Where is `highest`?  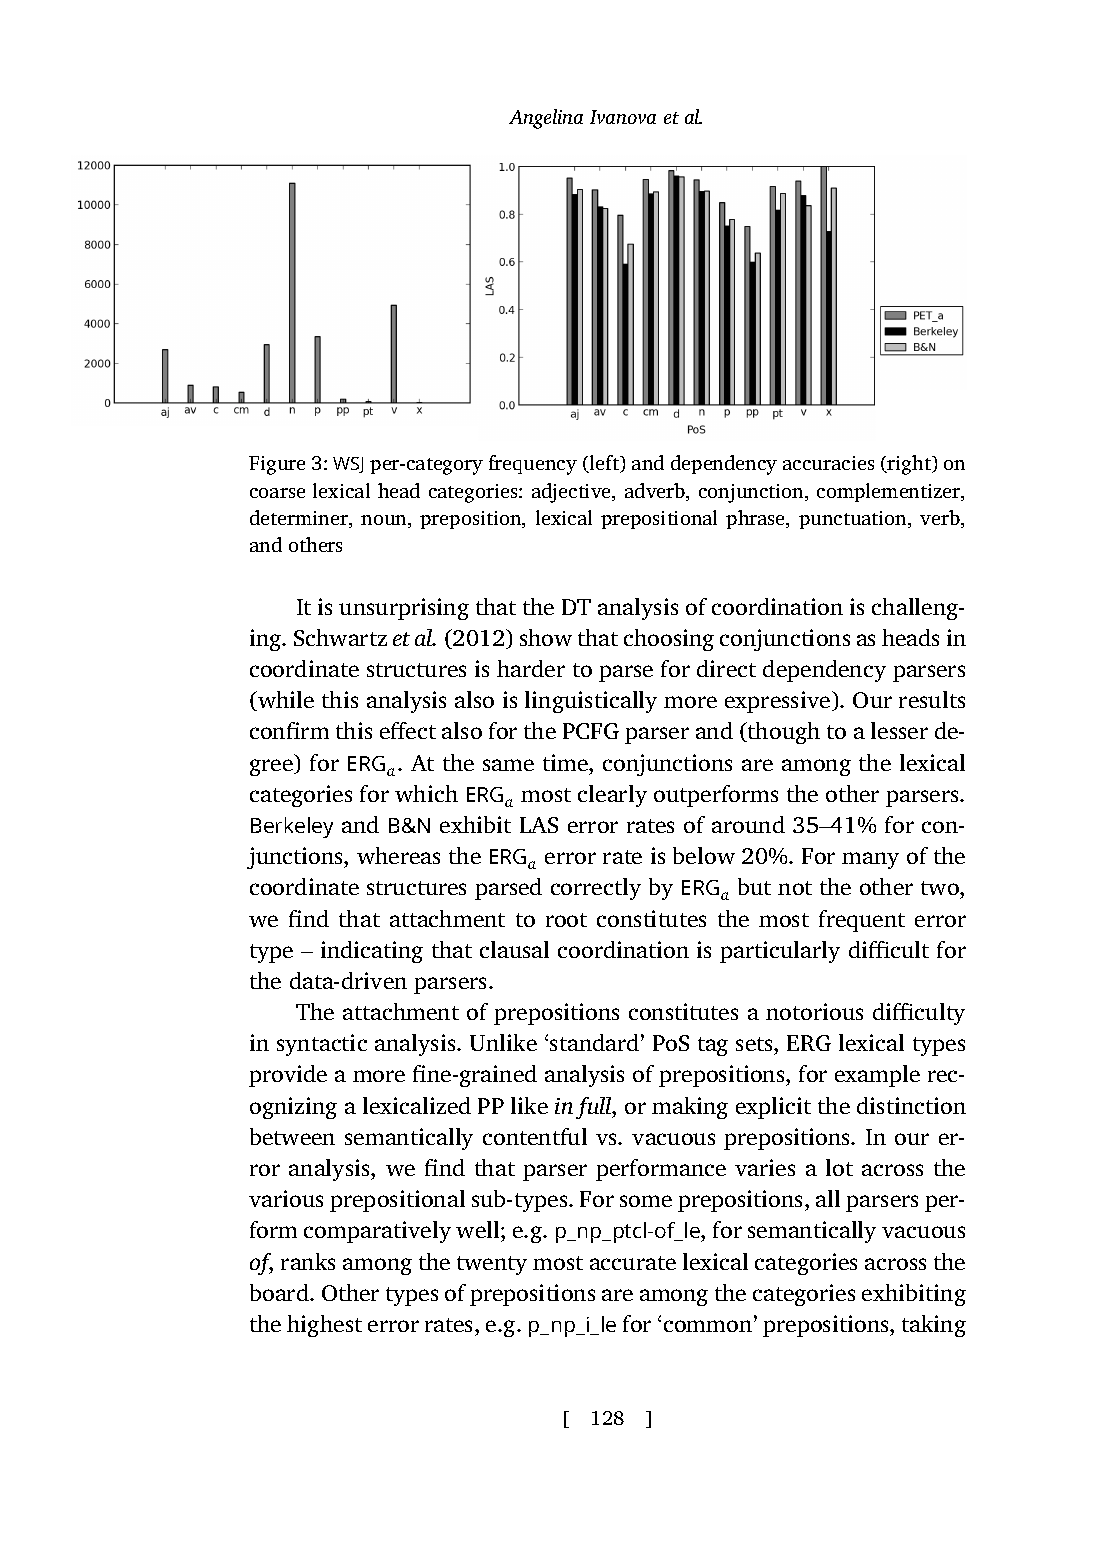
highest is located at coordinates (324, 1326).
